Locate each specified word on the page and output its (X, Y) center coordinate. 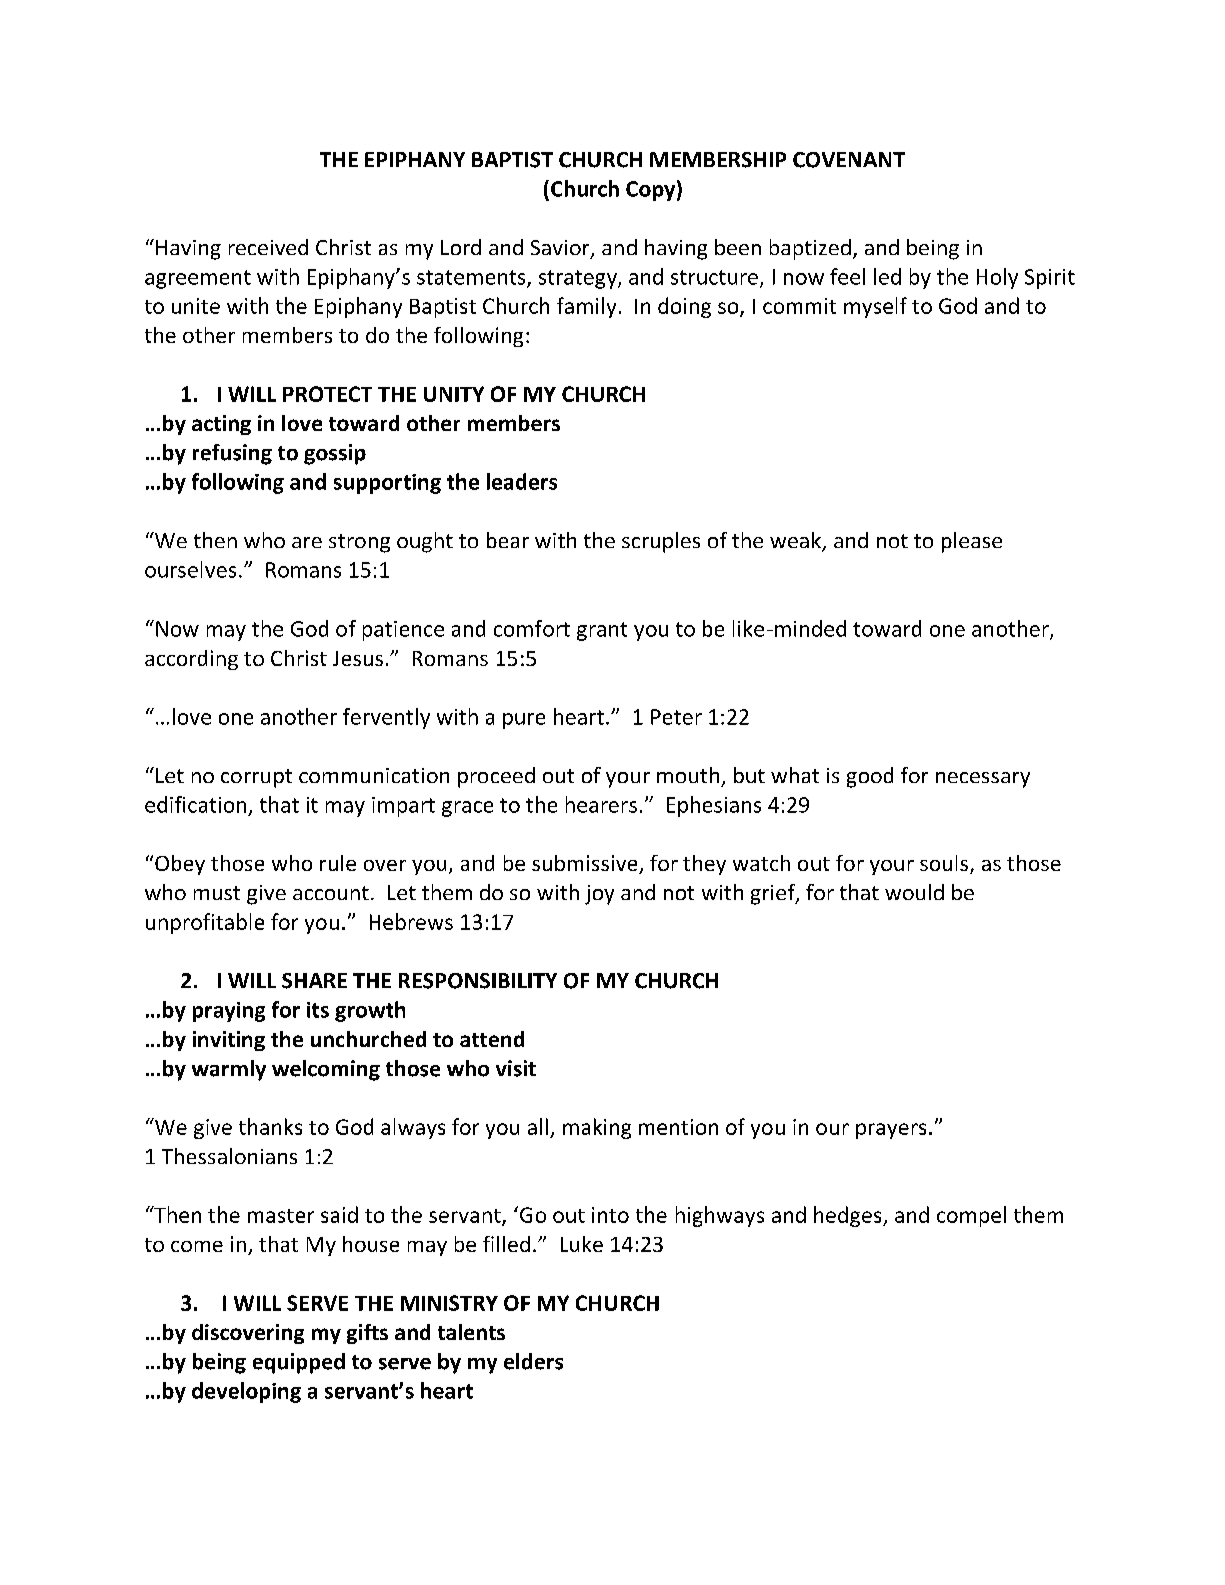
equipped (299, 1363)
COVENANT (849, 160)
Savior (561, 249)
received (268, 247)
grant (602, 631)
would (914, 892)
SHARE (314, 981)
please (972, 542)
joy (599, 895)
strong (359, 543)
